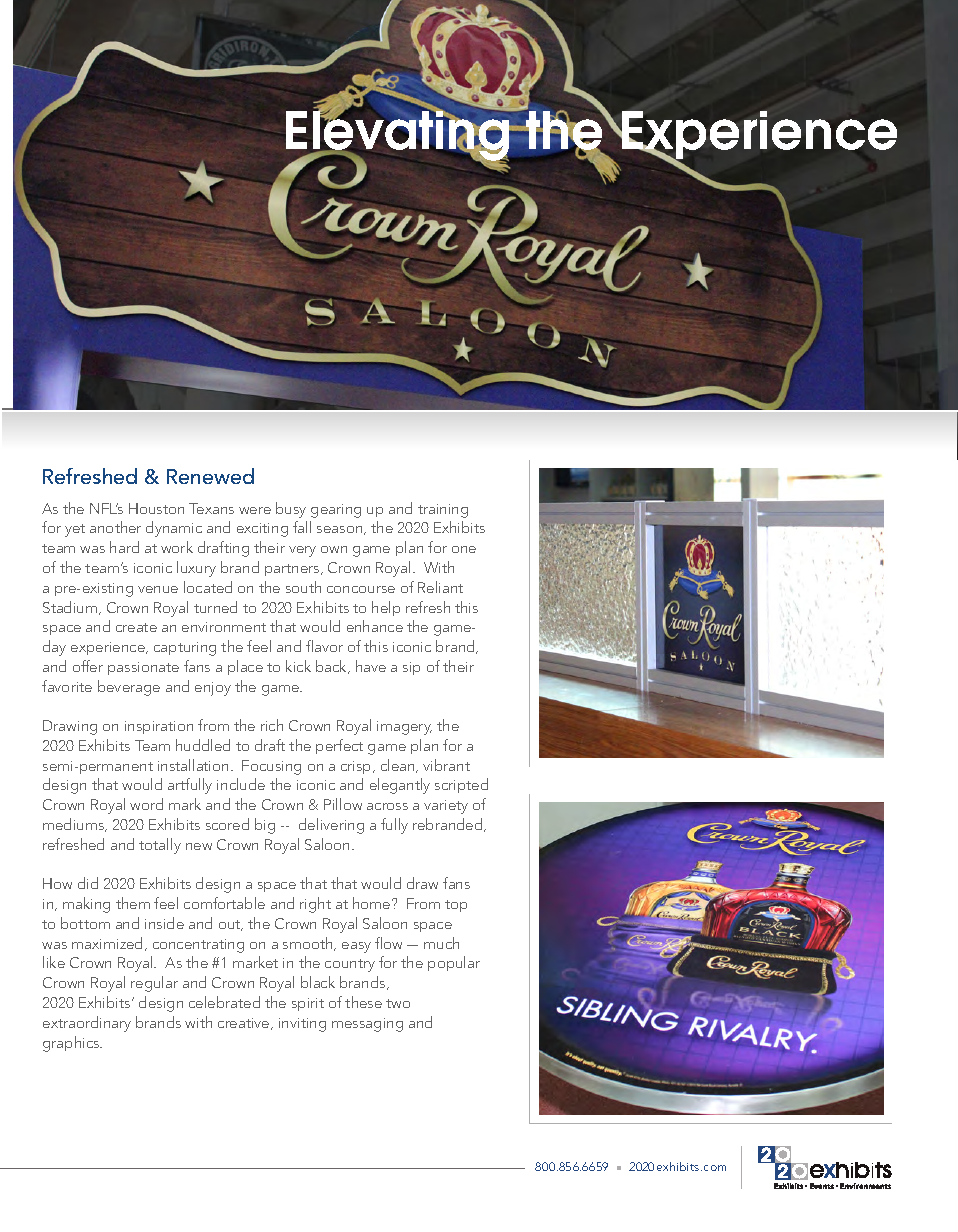 The image size is (958, 1232). I want to click on extraordinary, so click(87, 1024).
